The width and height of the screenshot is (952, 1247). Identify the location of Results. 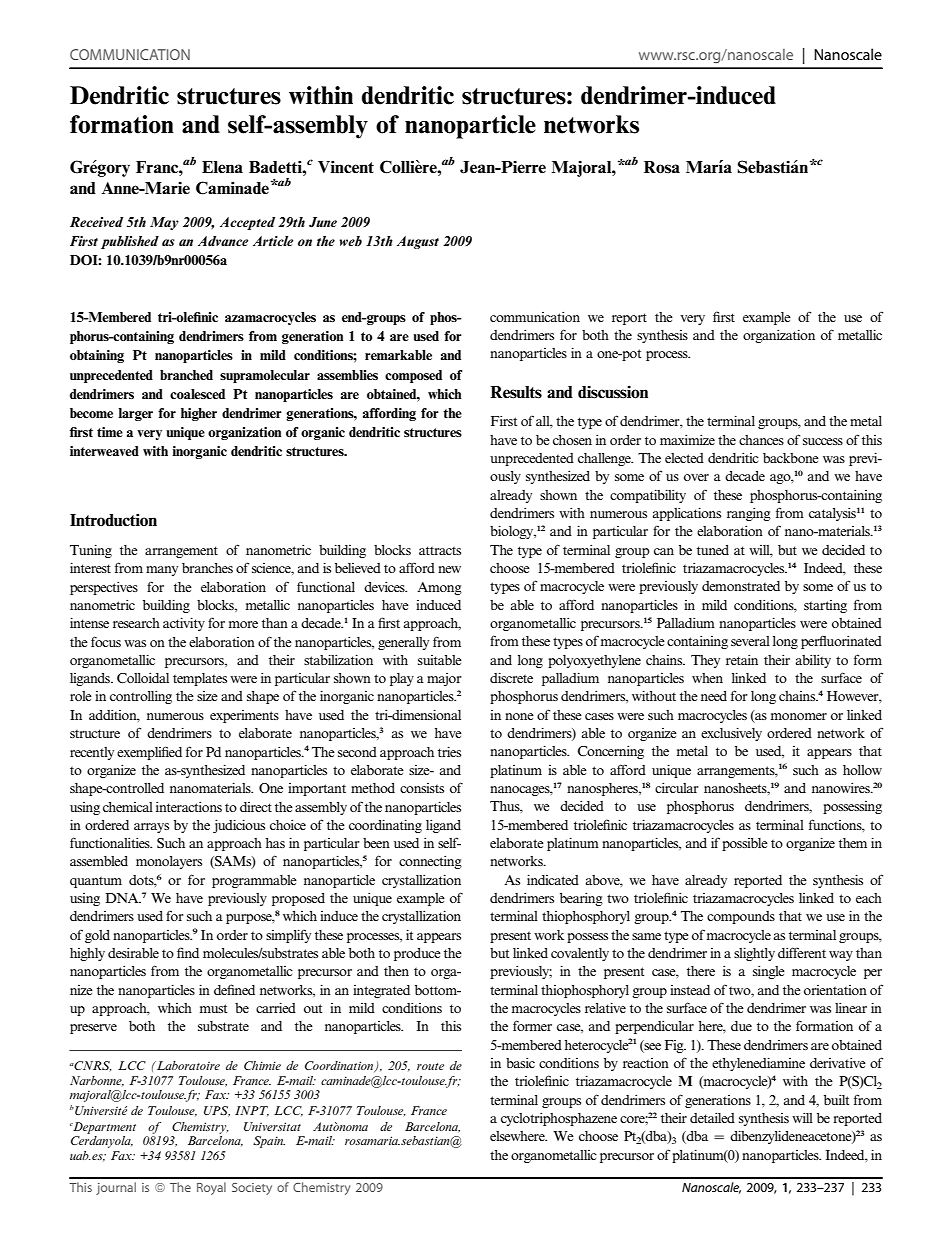
(516, 392).
